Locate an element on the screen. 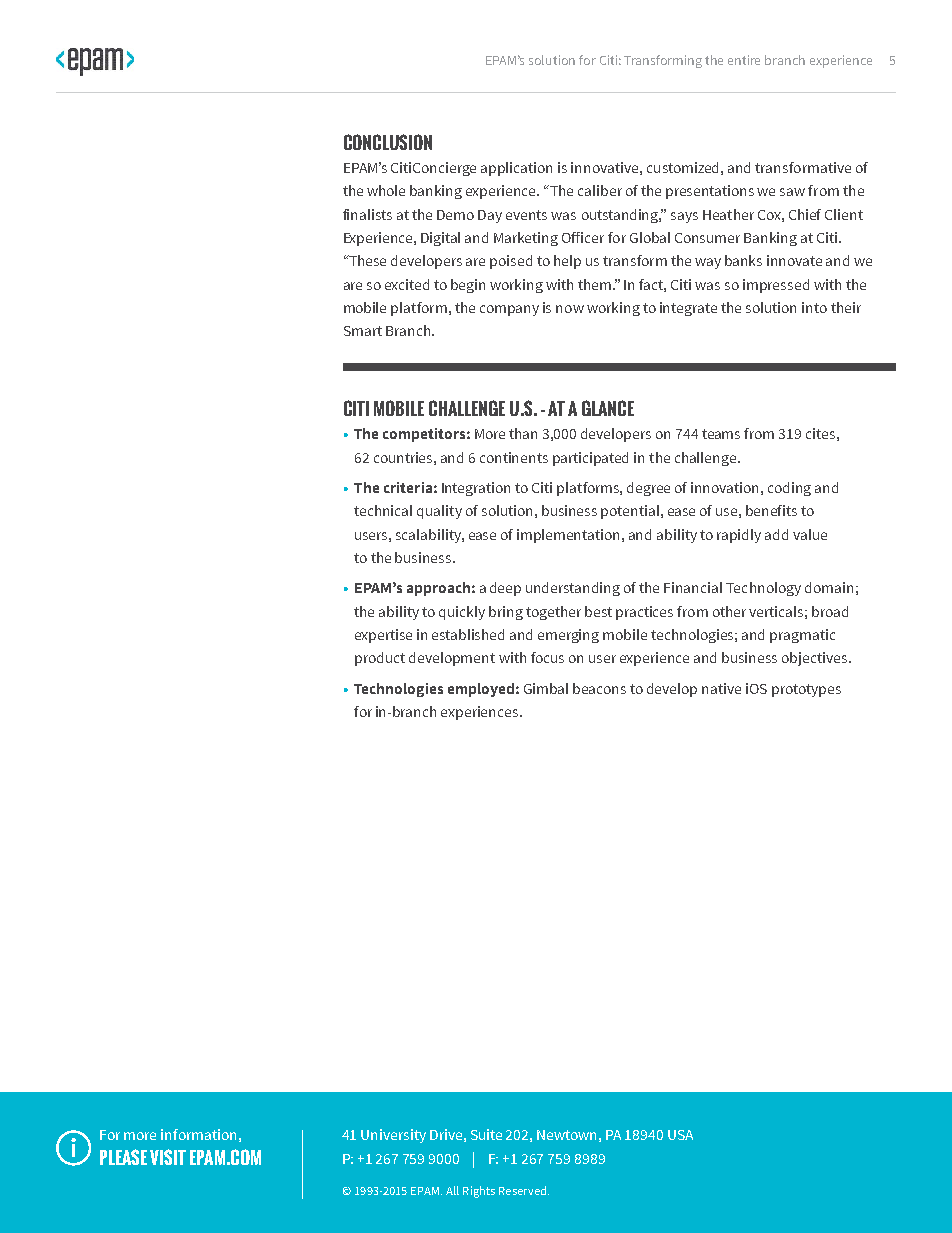 This screenshot has height=1233, width=952. application is located at coordinates (516, 169).
